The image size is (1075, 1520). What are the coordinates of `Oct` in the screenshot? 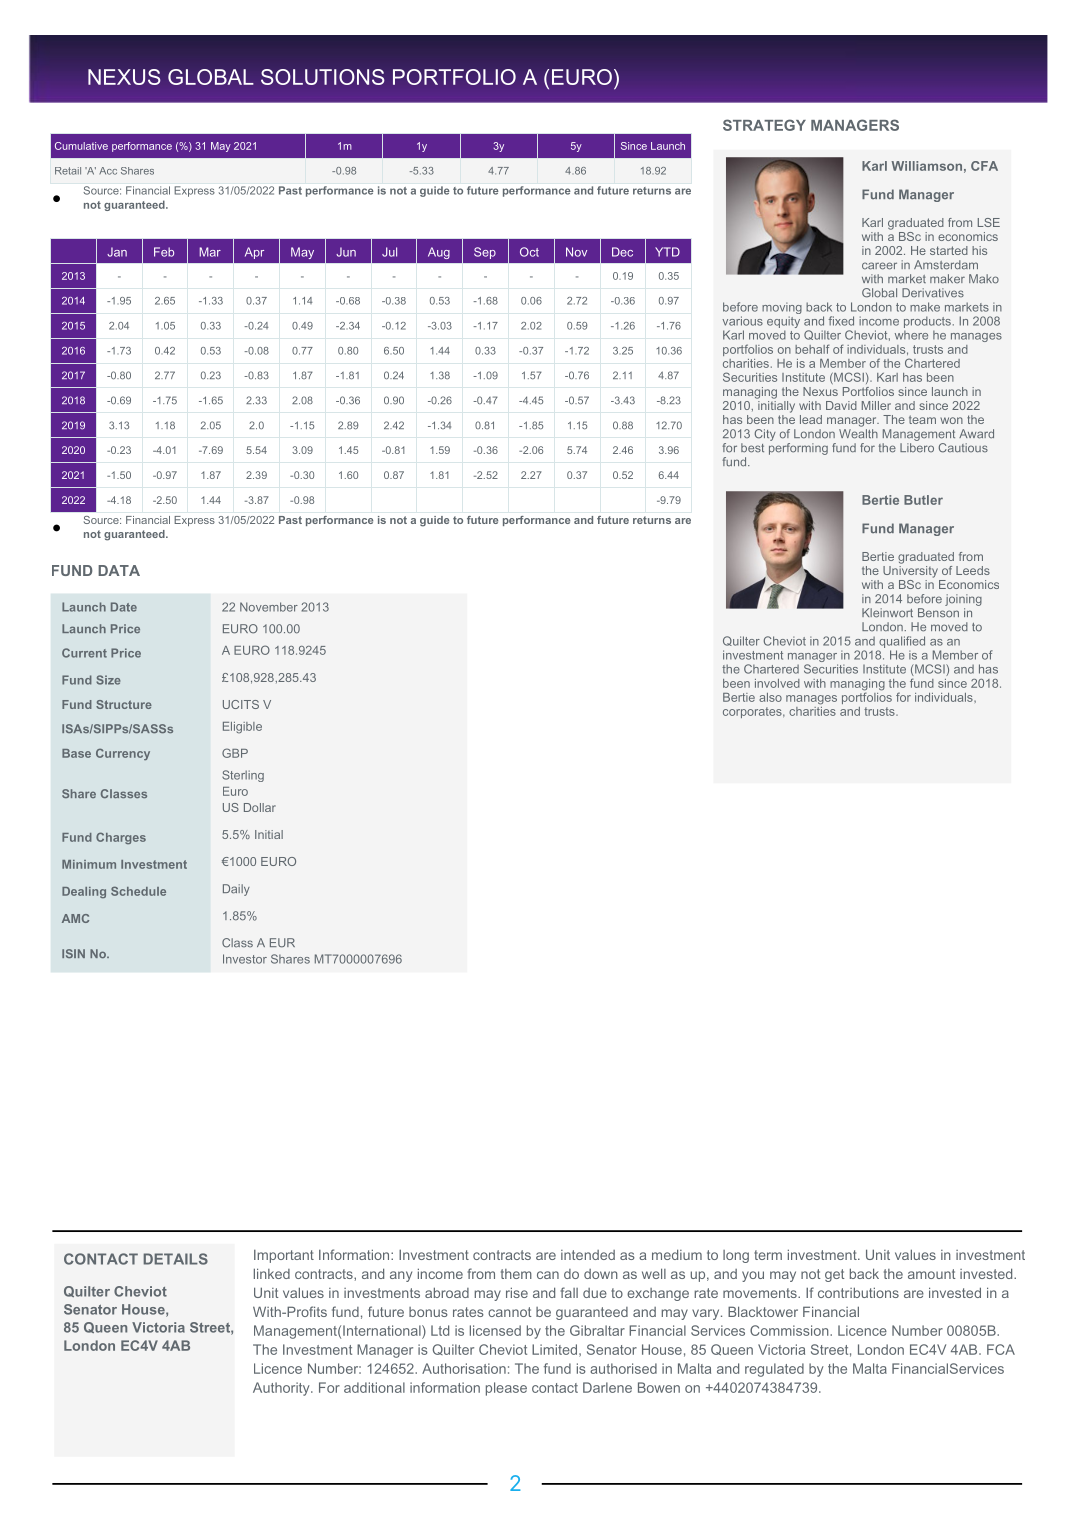 It's located at (529, 252).
